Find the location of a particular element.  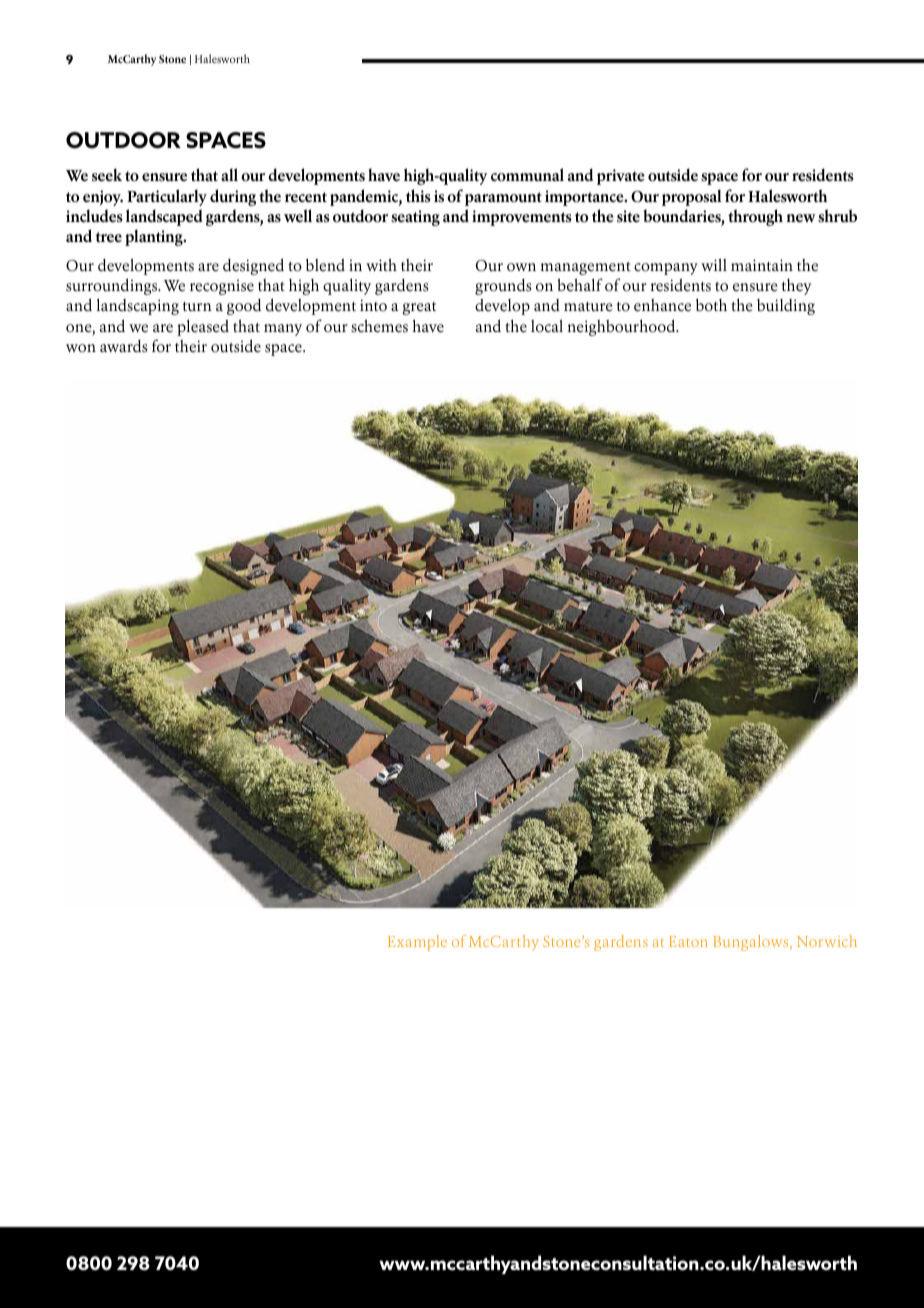

schemes is located at coordinates (379, 326).
